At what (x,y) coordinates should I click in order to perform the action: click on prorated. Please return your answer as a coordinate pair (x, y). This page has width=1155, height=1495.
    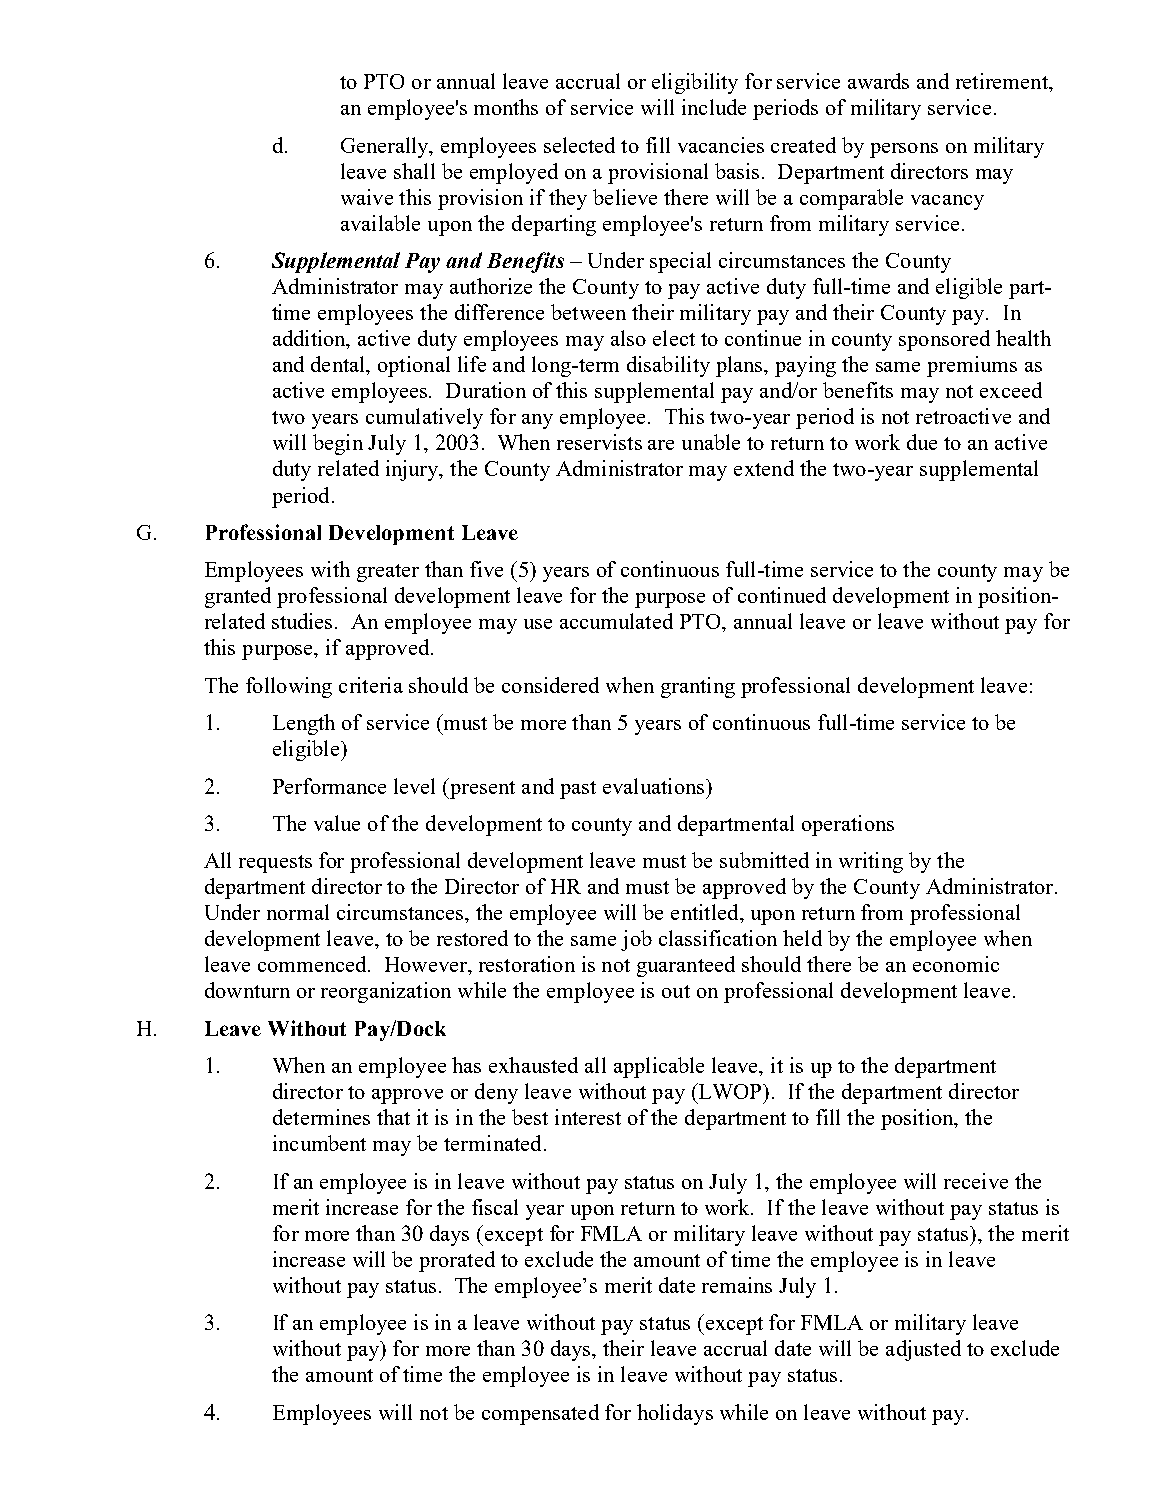
    Looking at the image, I should click on (457, 1261).
